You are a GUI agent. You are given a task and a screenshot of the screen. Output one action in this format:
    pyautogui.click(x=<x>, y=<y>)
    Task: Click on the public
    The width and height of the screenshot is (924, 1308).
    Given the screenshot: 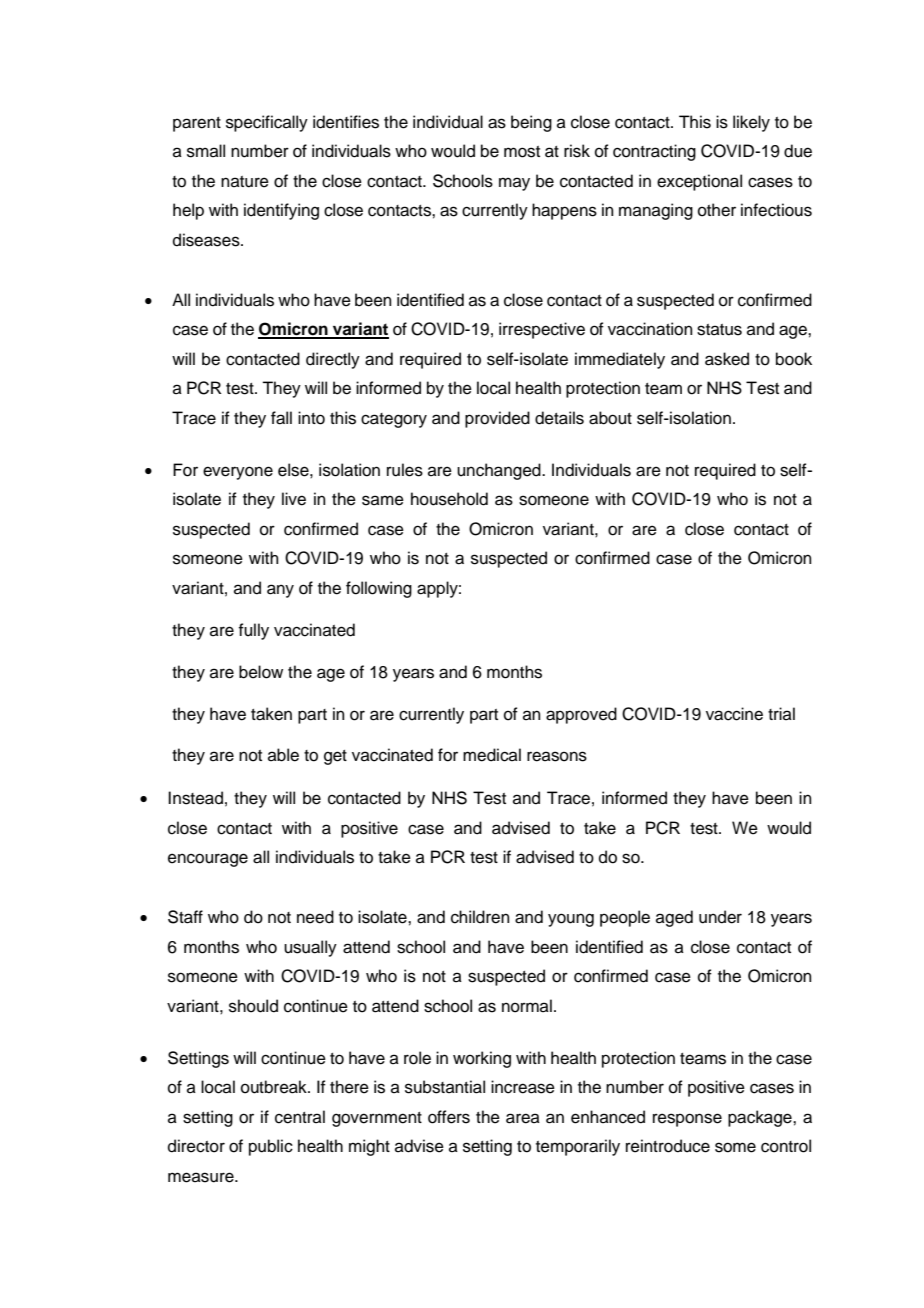 What is the action you would take?
    pyautogui.click(x=271, y=1147)
